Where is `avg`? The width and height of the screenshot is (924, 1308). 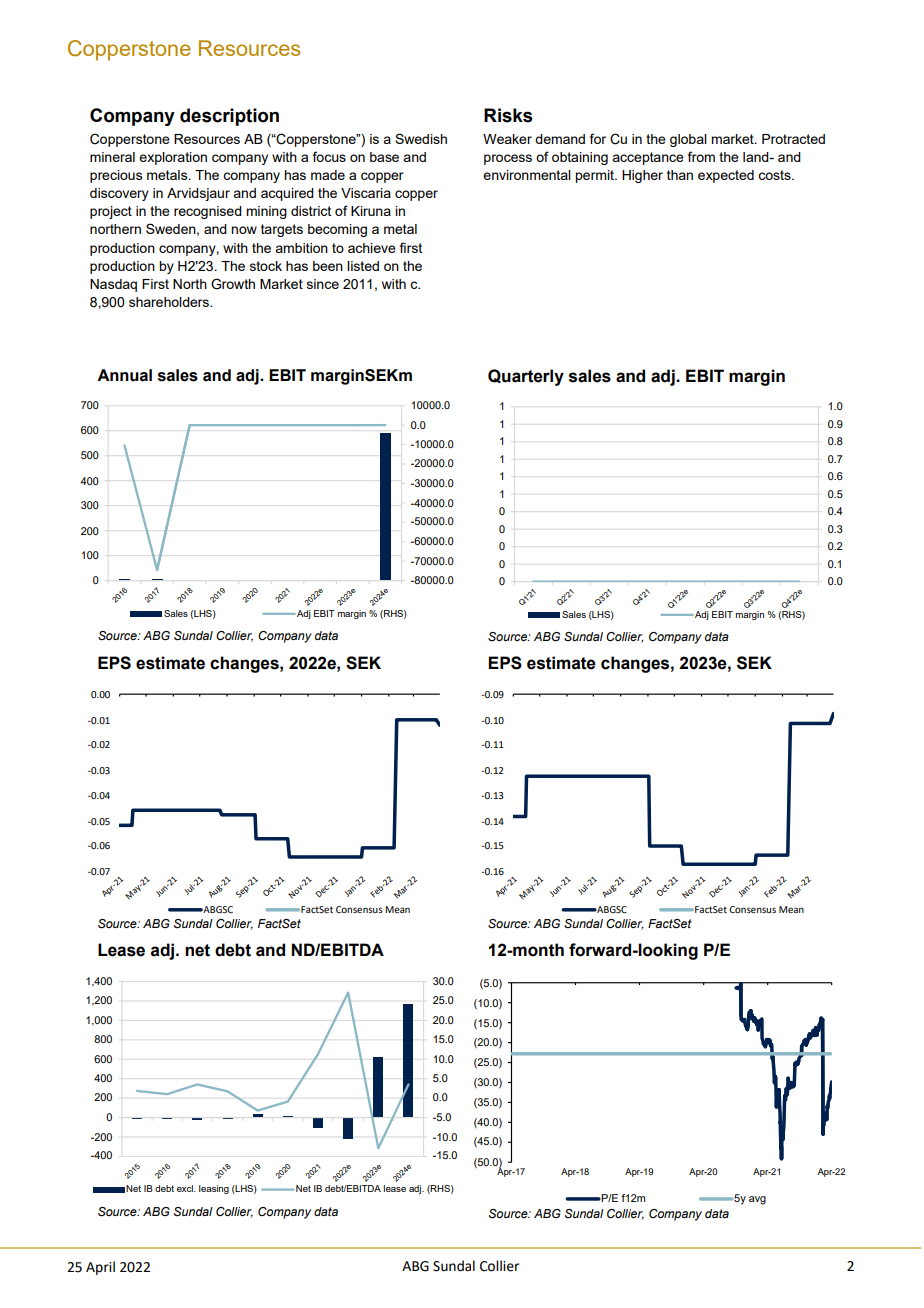 avg is located at coordinates (757, 1200).
